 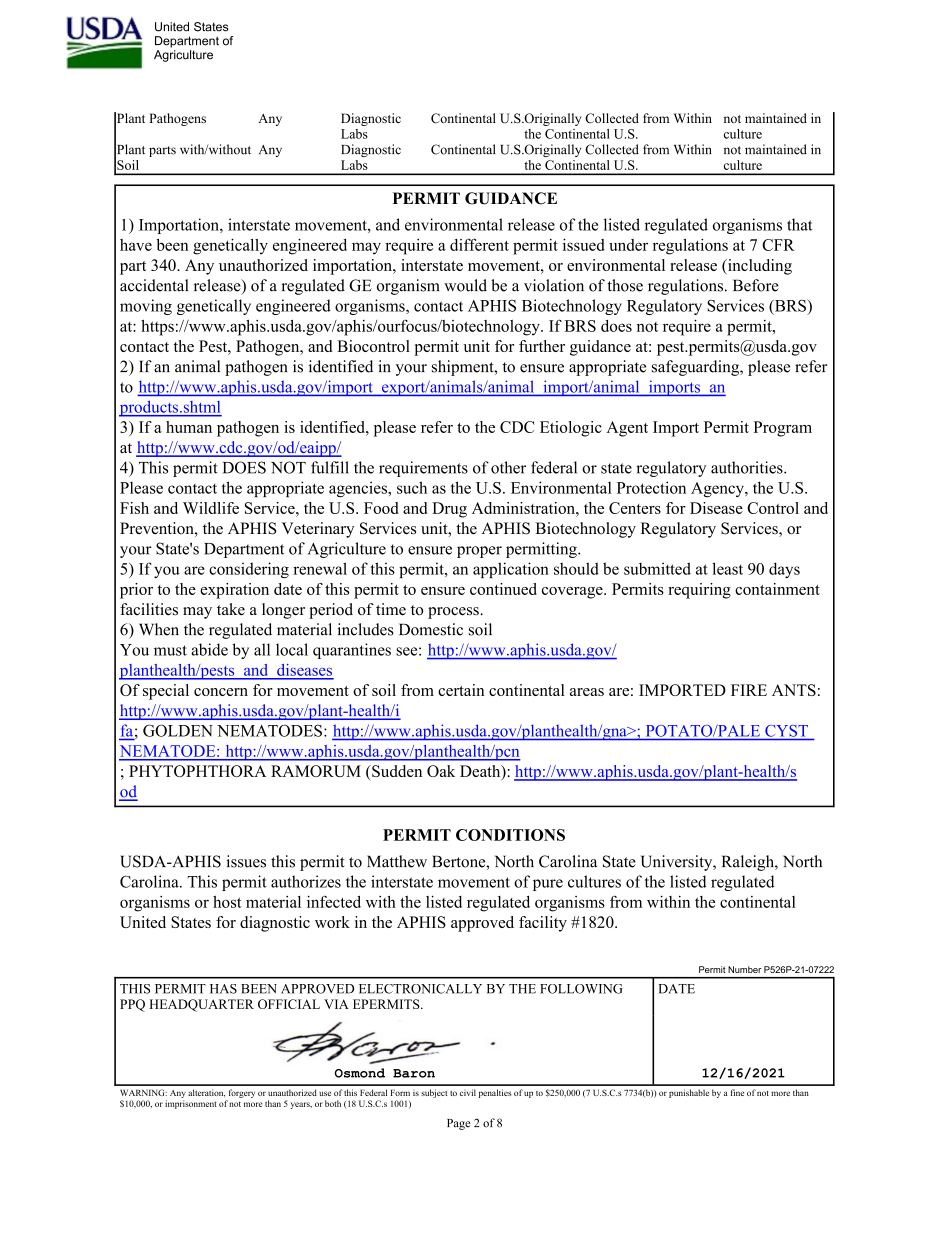 I want to click on accidental, so click(x=154, y=285).
